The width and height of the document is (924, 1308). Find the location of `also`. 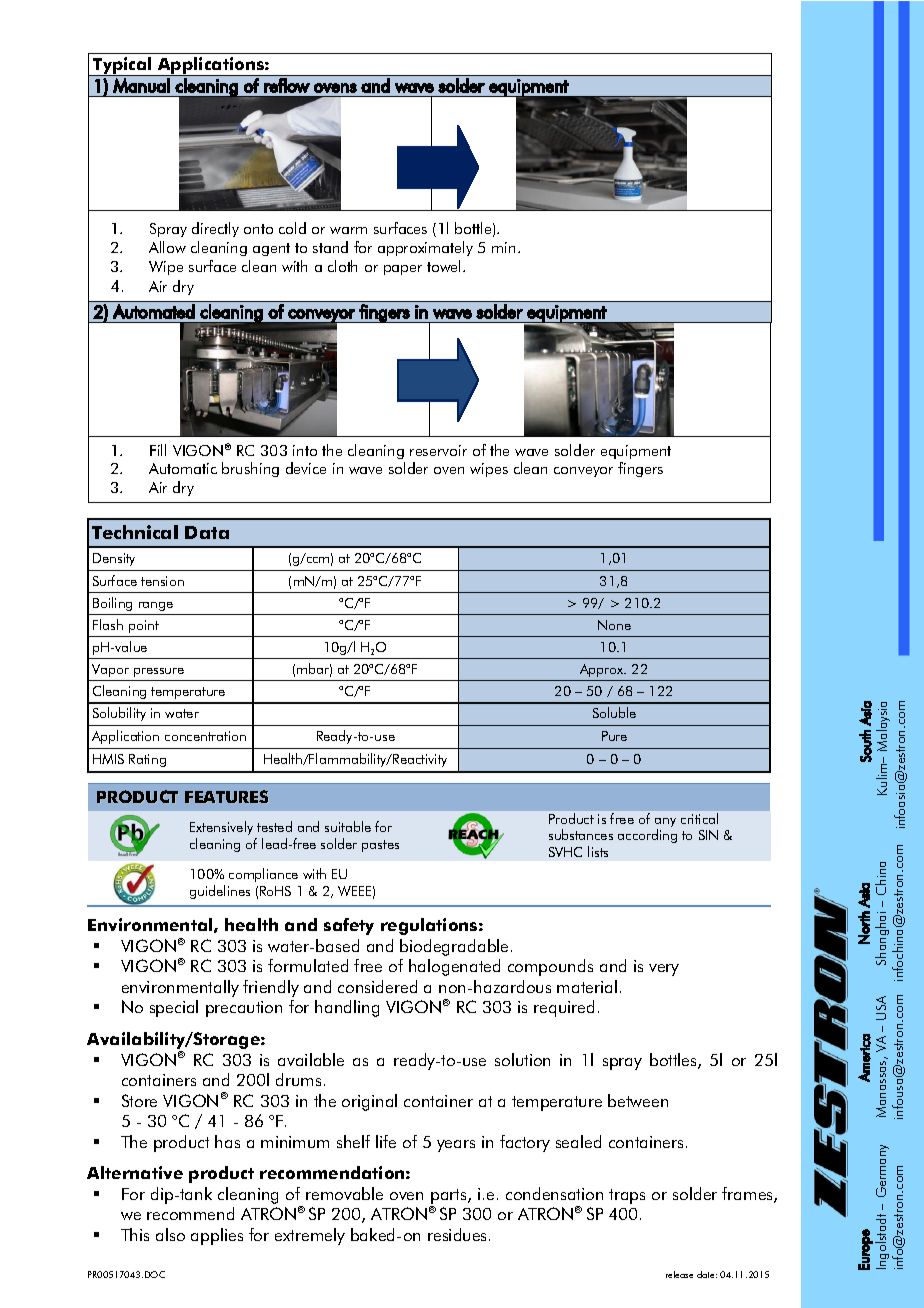

also is located at coordinates (170, 1234).
